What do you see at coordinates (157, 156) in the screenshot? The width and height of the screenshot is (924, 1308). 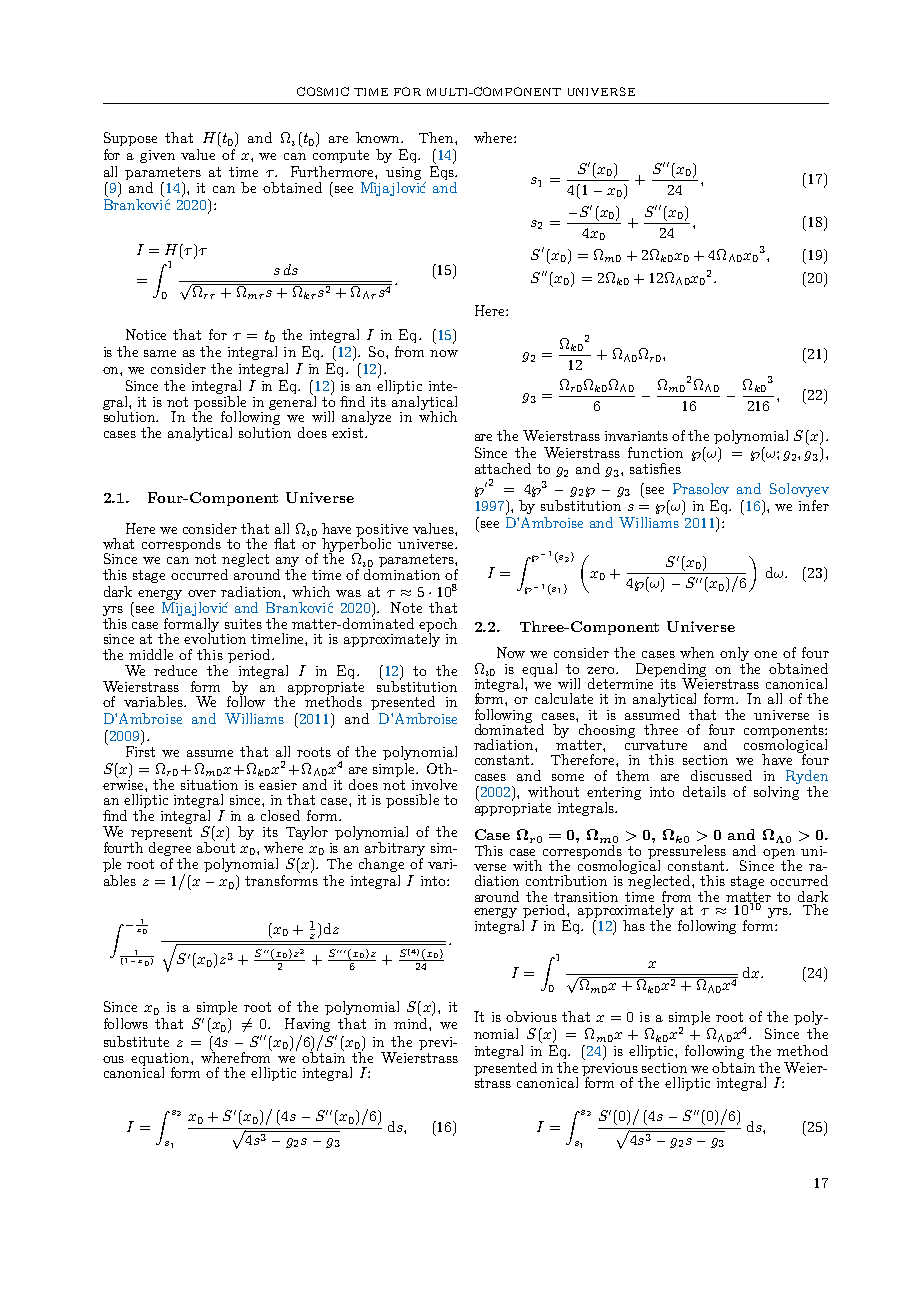 I see `given` at bounding box center [157, 156].
